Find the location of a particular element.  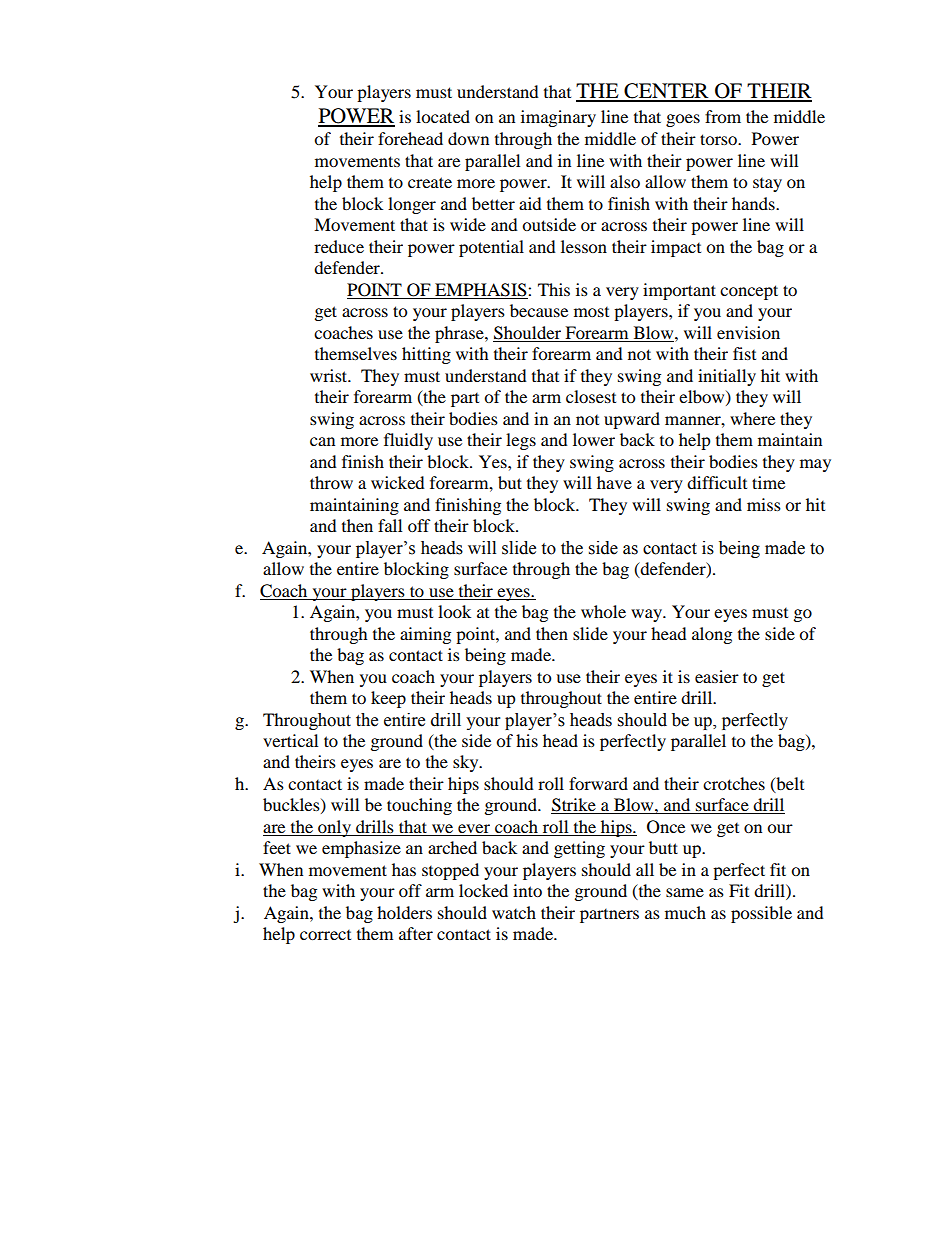

initially is located at coordinates (727, 377).
